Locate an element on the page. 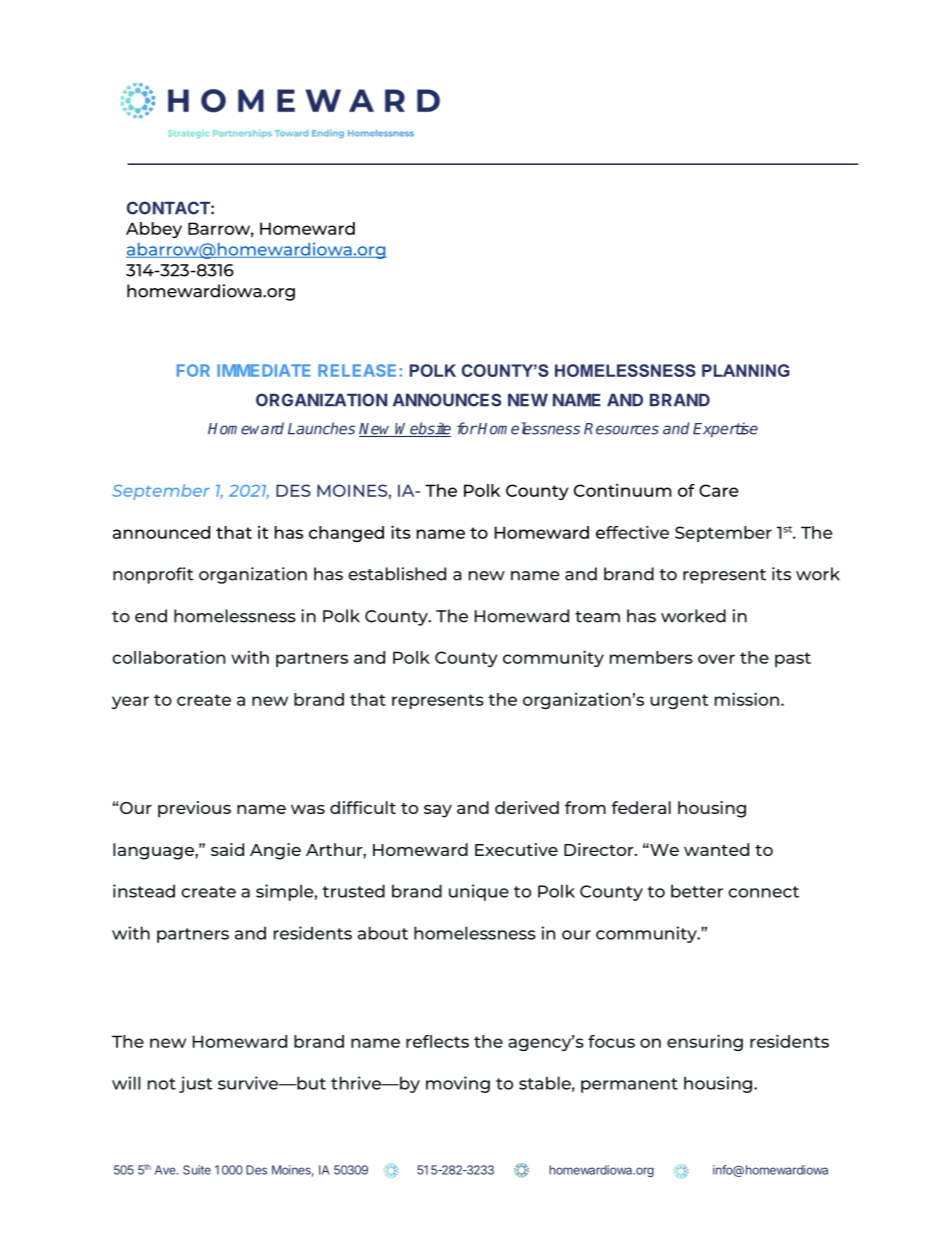  Abbey is located at coordinates (154, 230).
